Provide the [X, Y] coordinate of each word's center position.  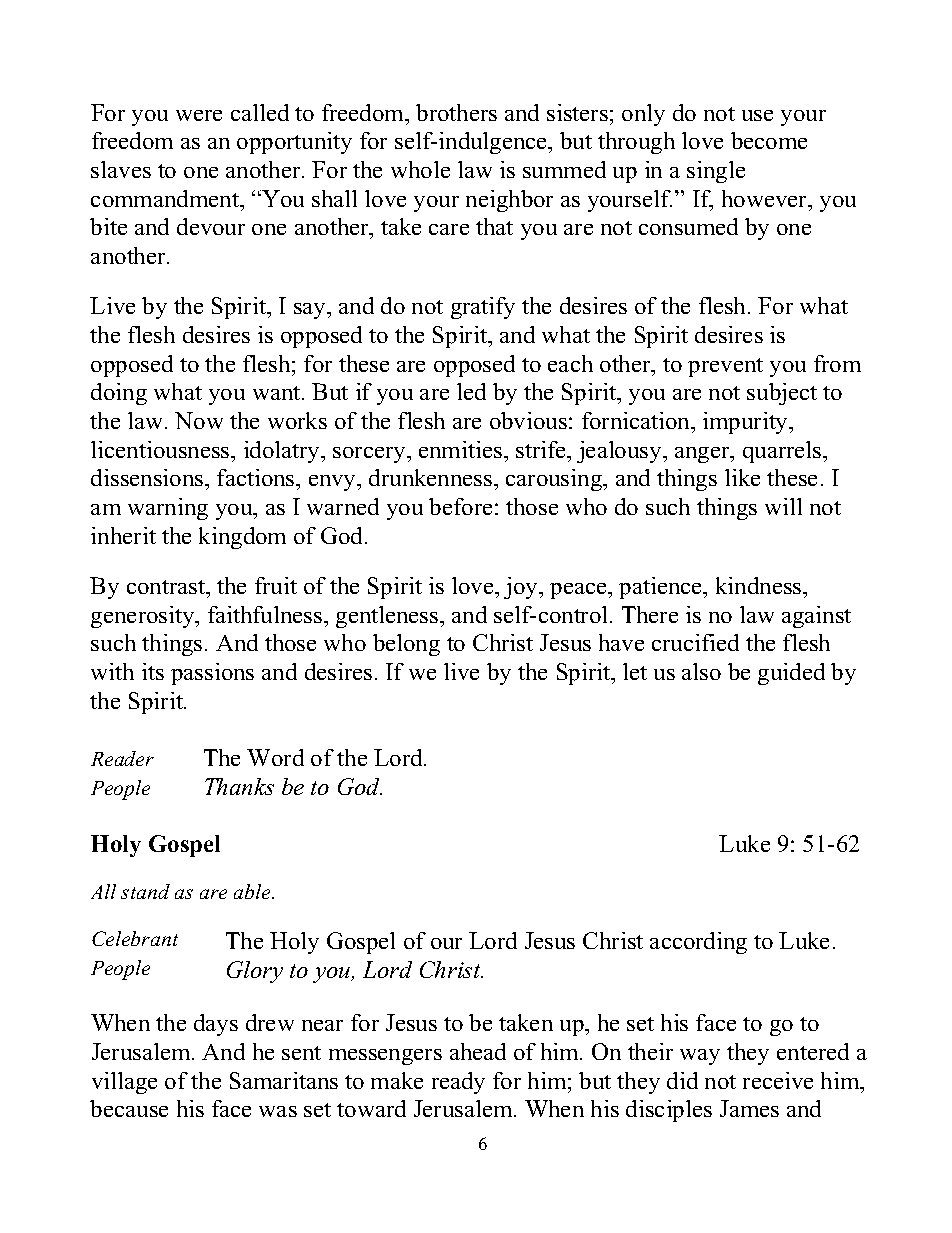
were [199, 115]
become [769, 140]
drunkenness [432, 477]
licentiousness [161, 449]
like [742, 477]
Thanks [239, 786]
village [124, 1083]
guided [791, 674]
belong [406, 645]
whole [420, 169]
